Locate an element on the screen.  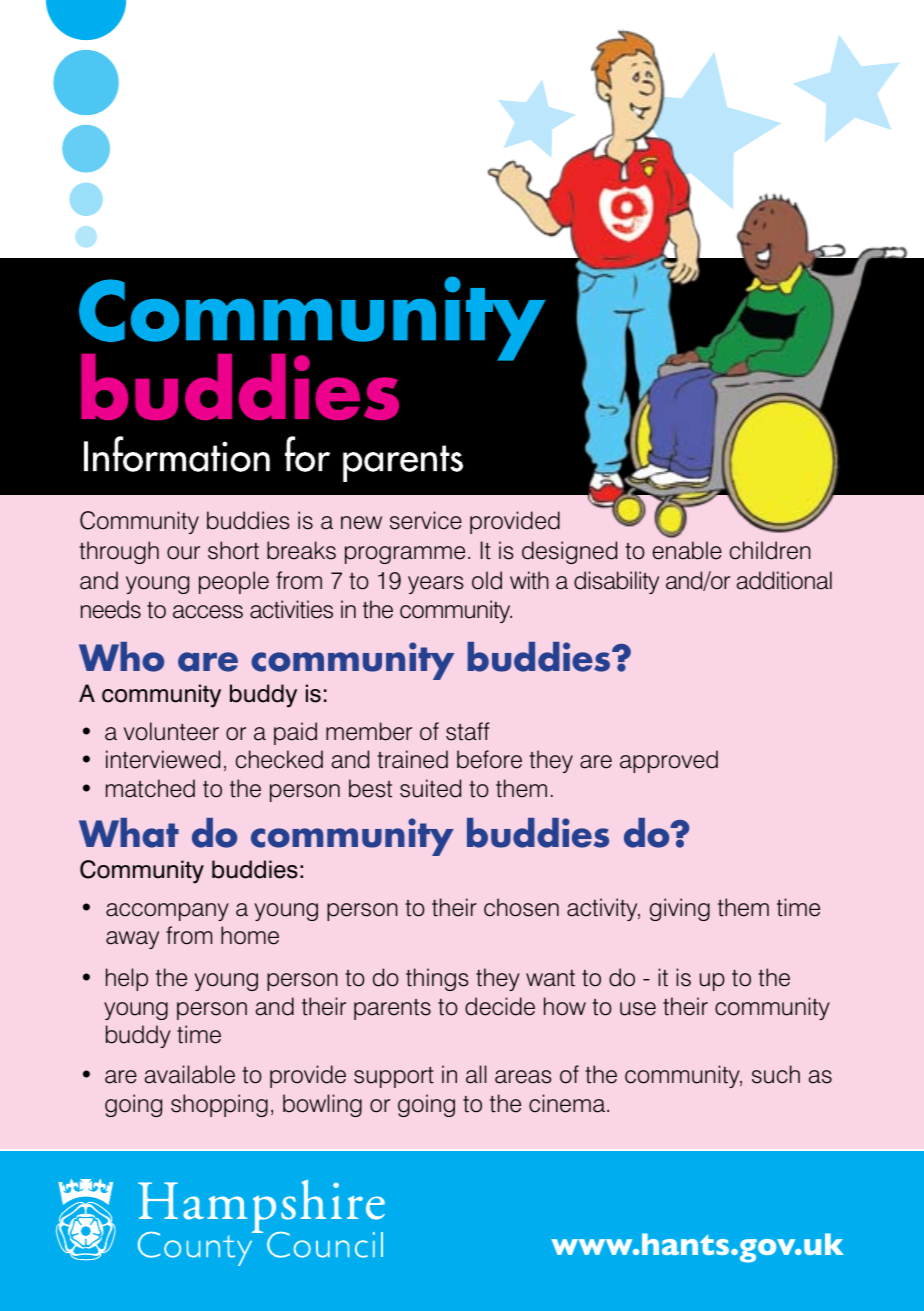
giving is located at coordinates (680, 909).
